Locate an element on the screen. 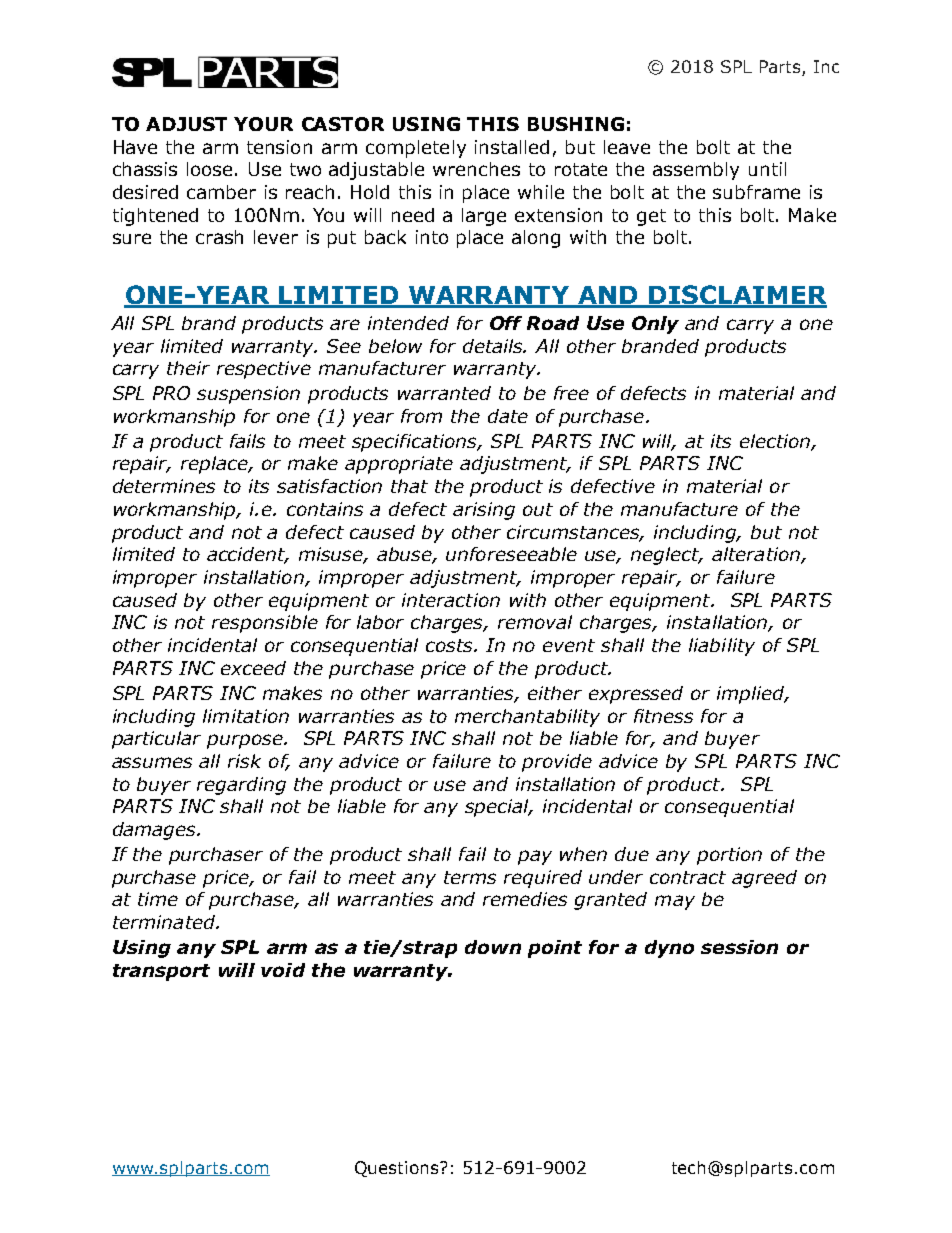 This screenshot has height=1233, width=952. assembly is located at coordinates (696, 171).
